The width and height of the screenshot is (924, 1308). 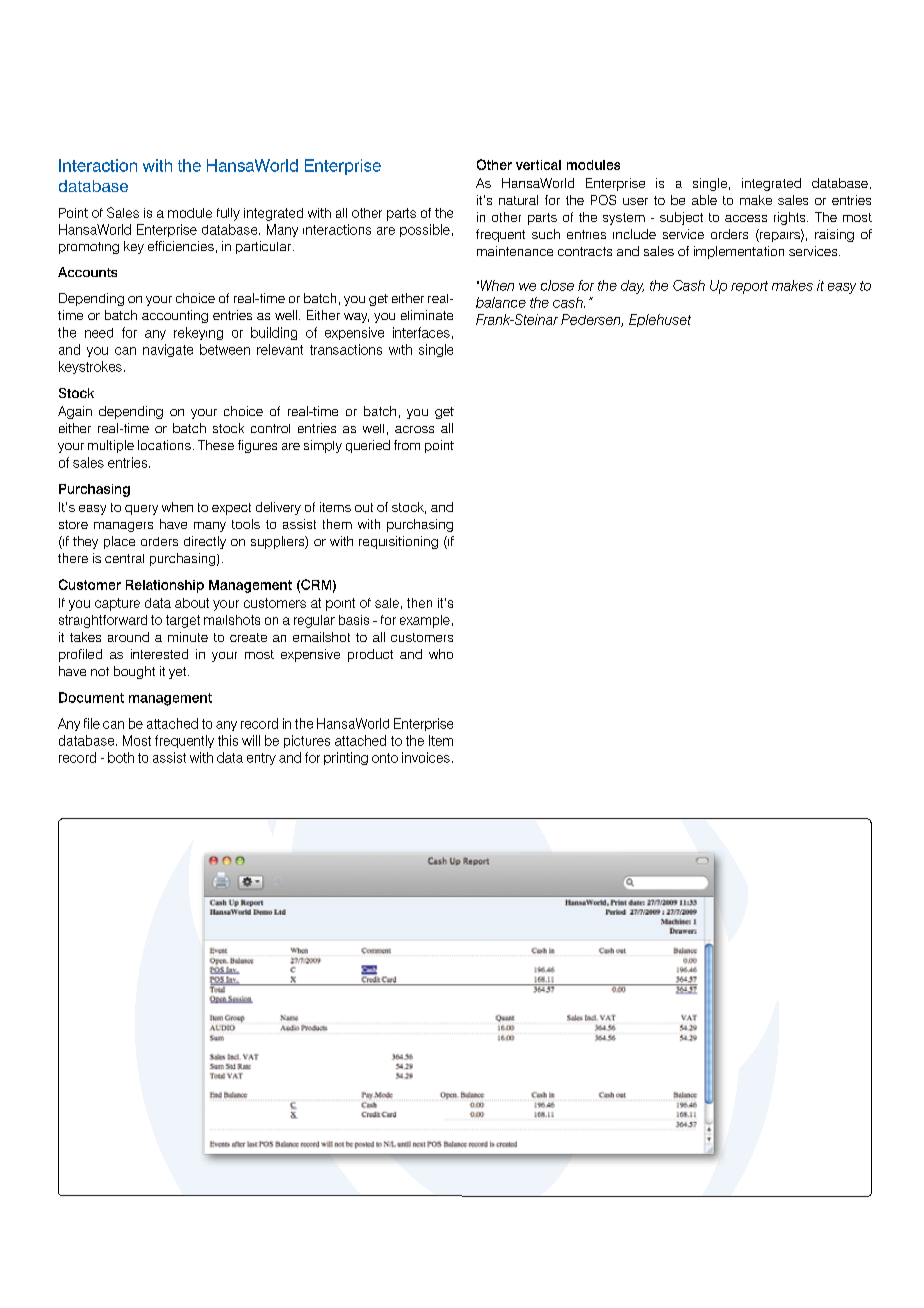 What do you see at coordinates (419, 603) in the screenshot?
I see `then` at bounding box center [419, 603].
